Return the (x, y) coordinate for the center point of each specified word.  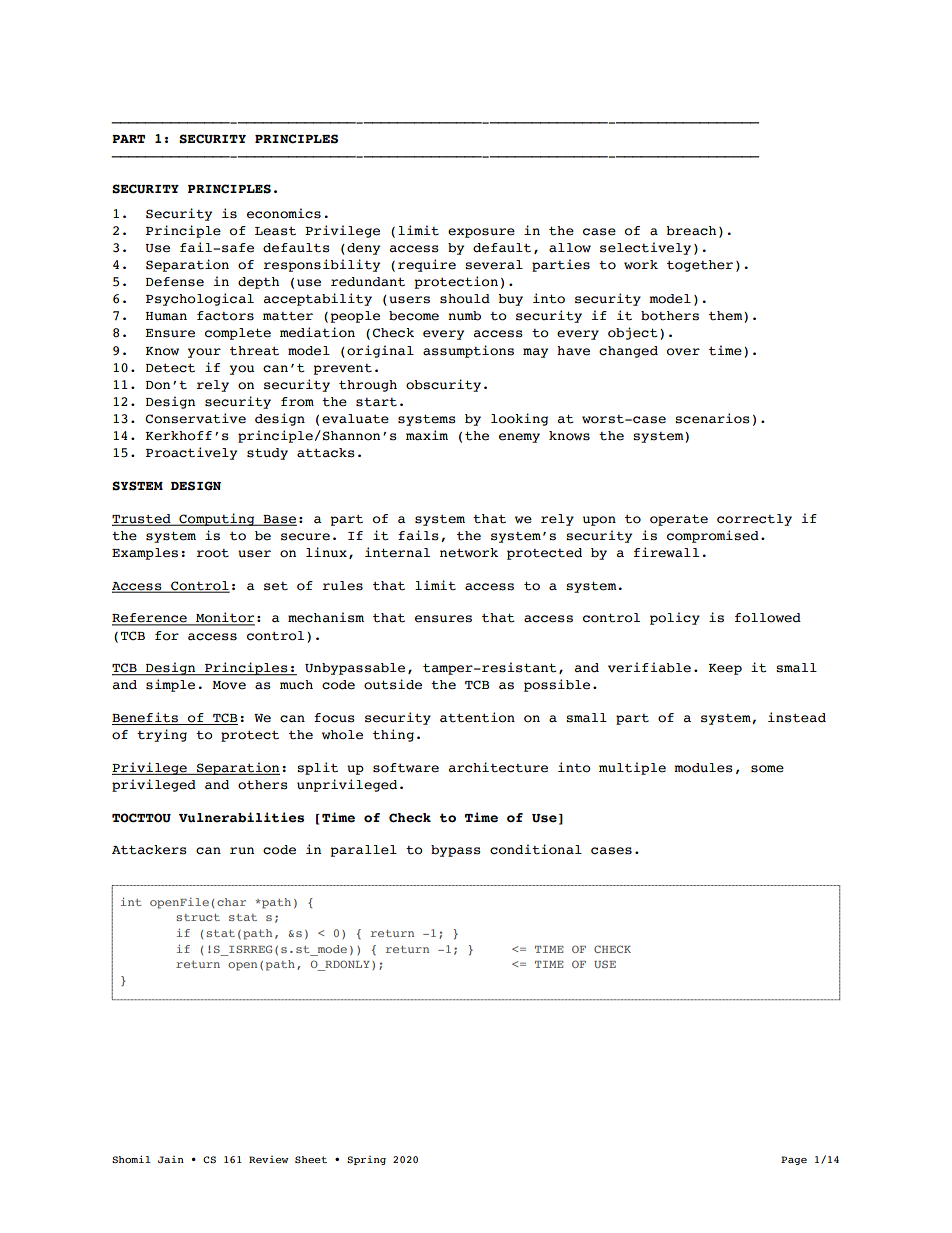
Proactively (191, 453)
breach (691, 231)
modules (703, 768)
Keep (725, 669)
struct (198, 917)
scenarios (712, 418)
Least (275, 231)
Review (268, 1159)
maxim (427, 435)
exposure (481, 233)
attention (477, 717)
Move (229, 685)
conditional (536, 849)
